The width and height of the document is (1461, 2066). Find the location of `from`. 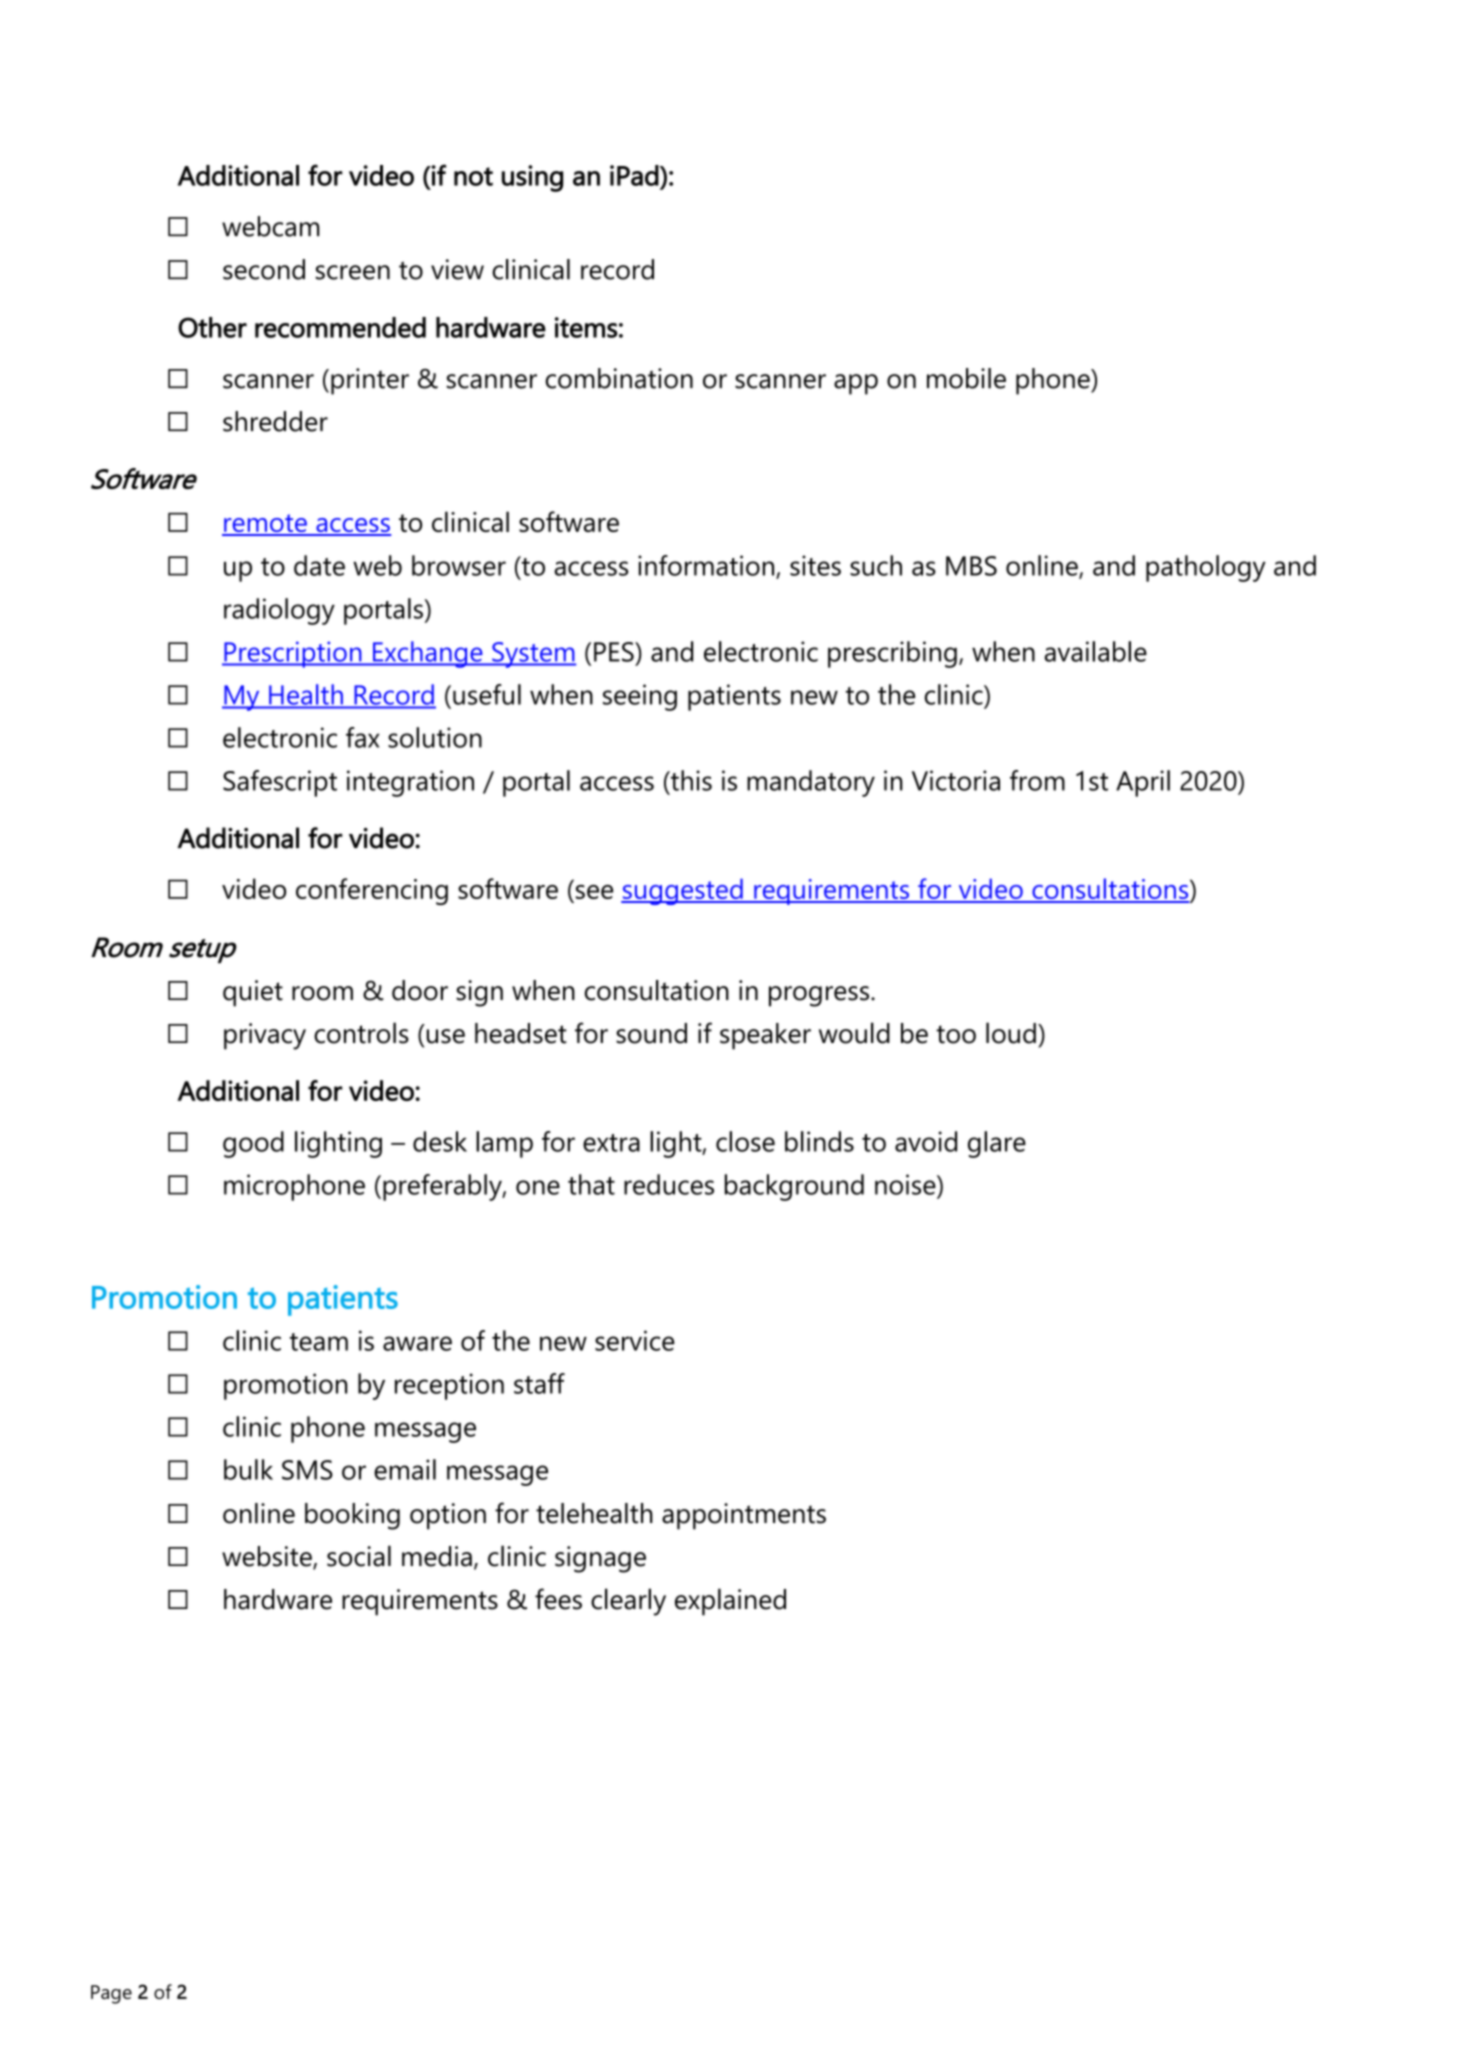

from is located at coordinates (1037, 780).
